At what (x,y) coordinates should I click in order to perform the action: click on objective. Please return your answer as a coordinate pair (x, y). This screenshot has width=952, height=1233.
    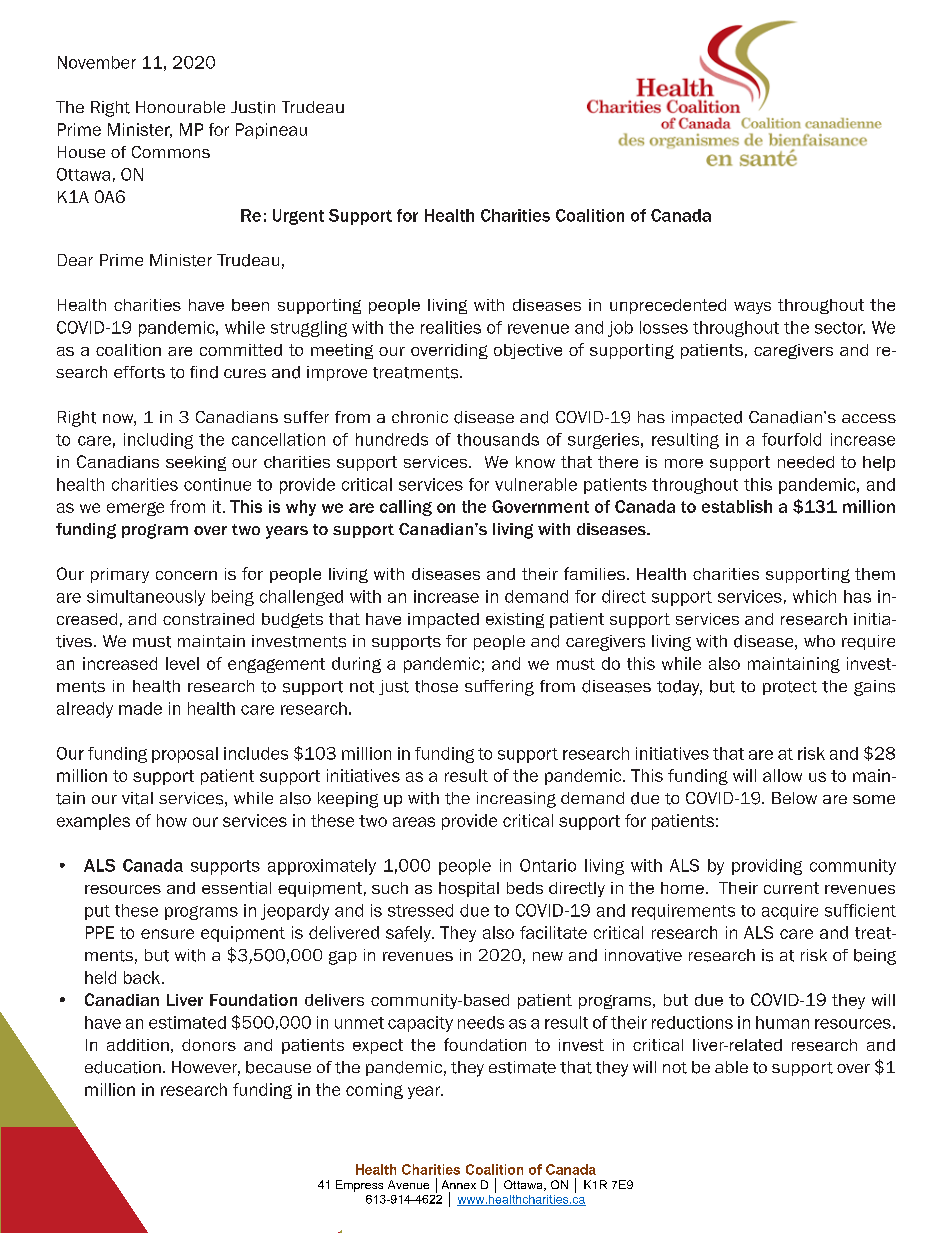
    Looking at the image, I should click on (528, 351).
